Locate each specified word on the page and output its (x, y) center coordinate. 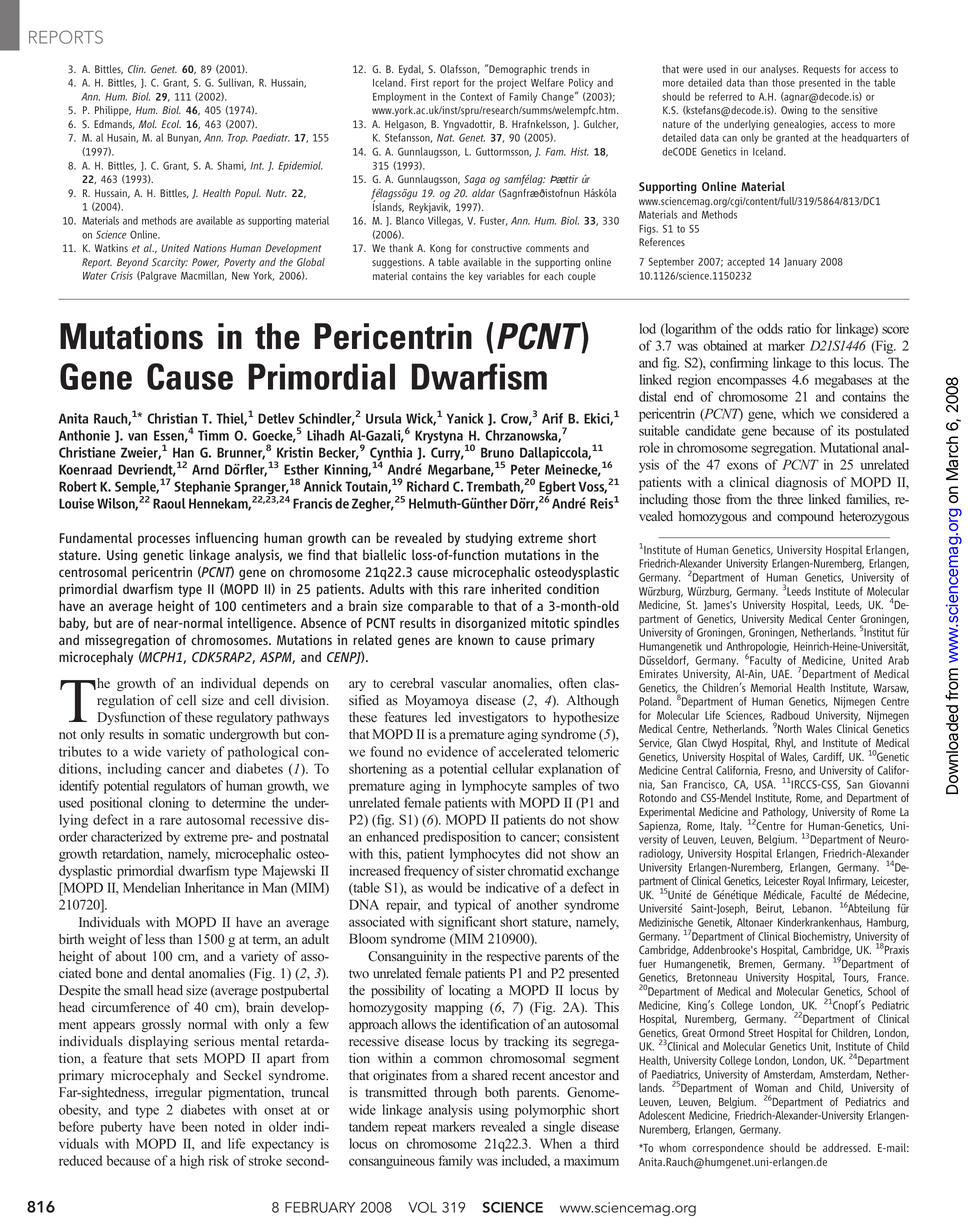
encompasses (751, 382)
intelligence (261, 624)
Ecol (171, 124)
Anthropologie (758, 649)
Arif (552, 418)
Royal (814, 882)
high (192, 1162)
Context (476, 96)
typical (472, 906)
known (475, 639)
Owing (794, 111)
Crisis (122, 275)
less (155, 939)
